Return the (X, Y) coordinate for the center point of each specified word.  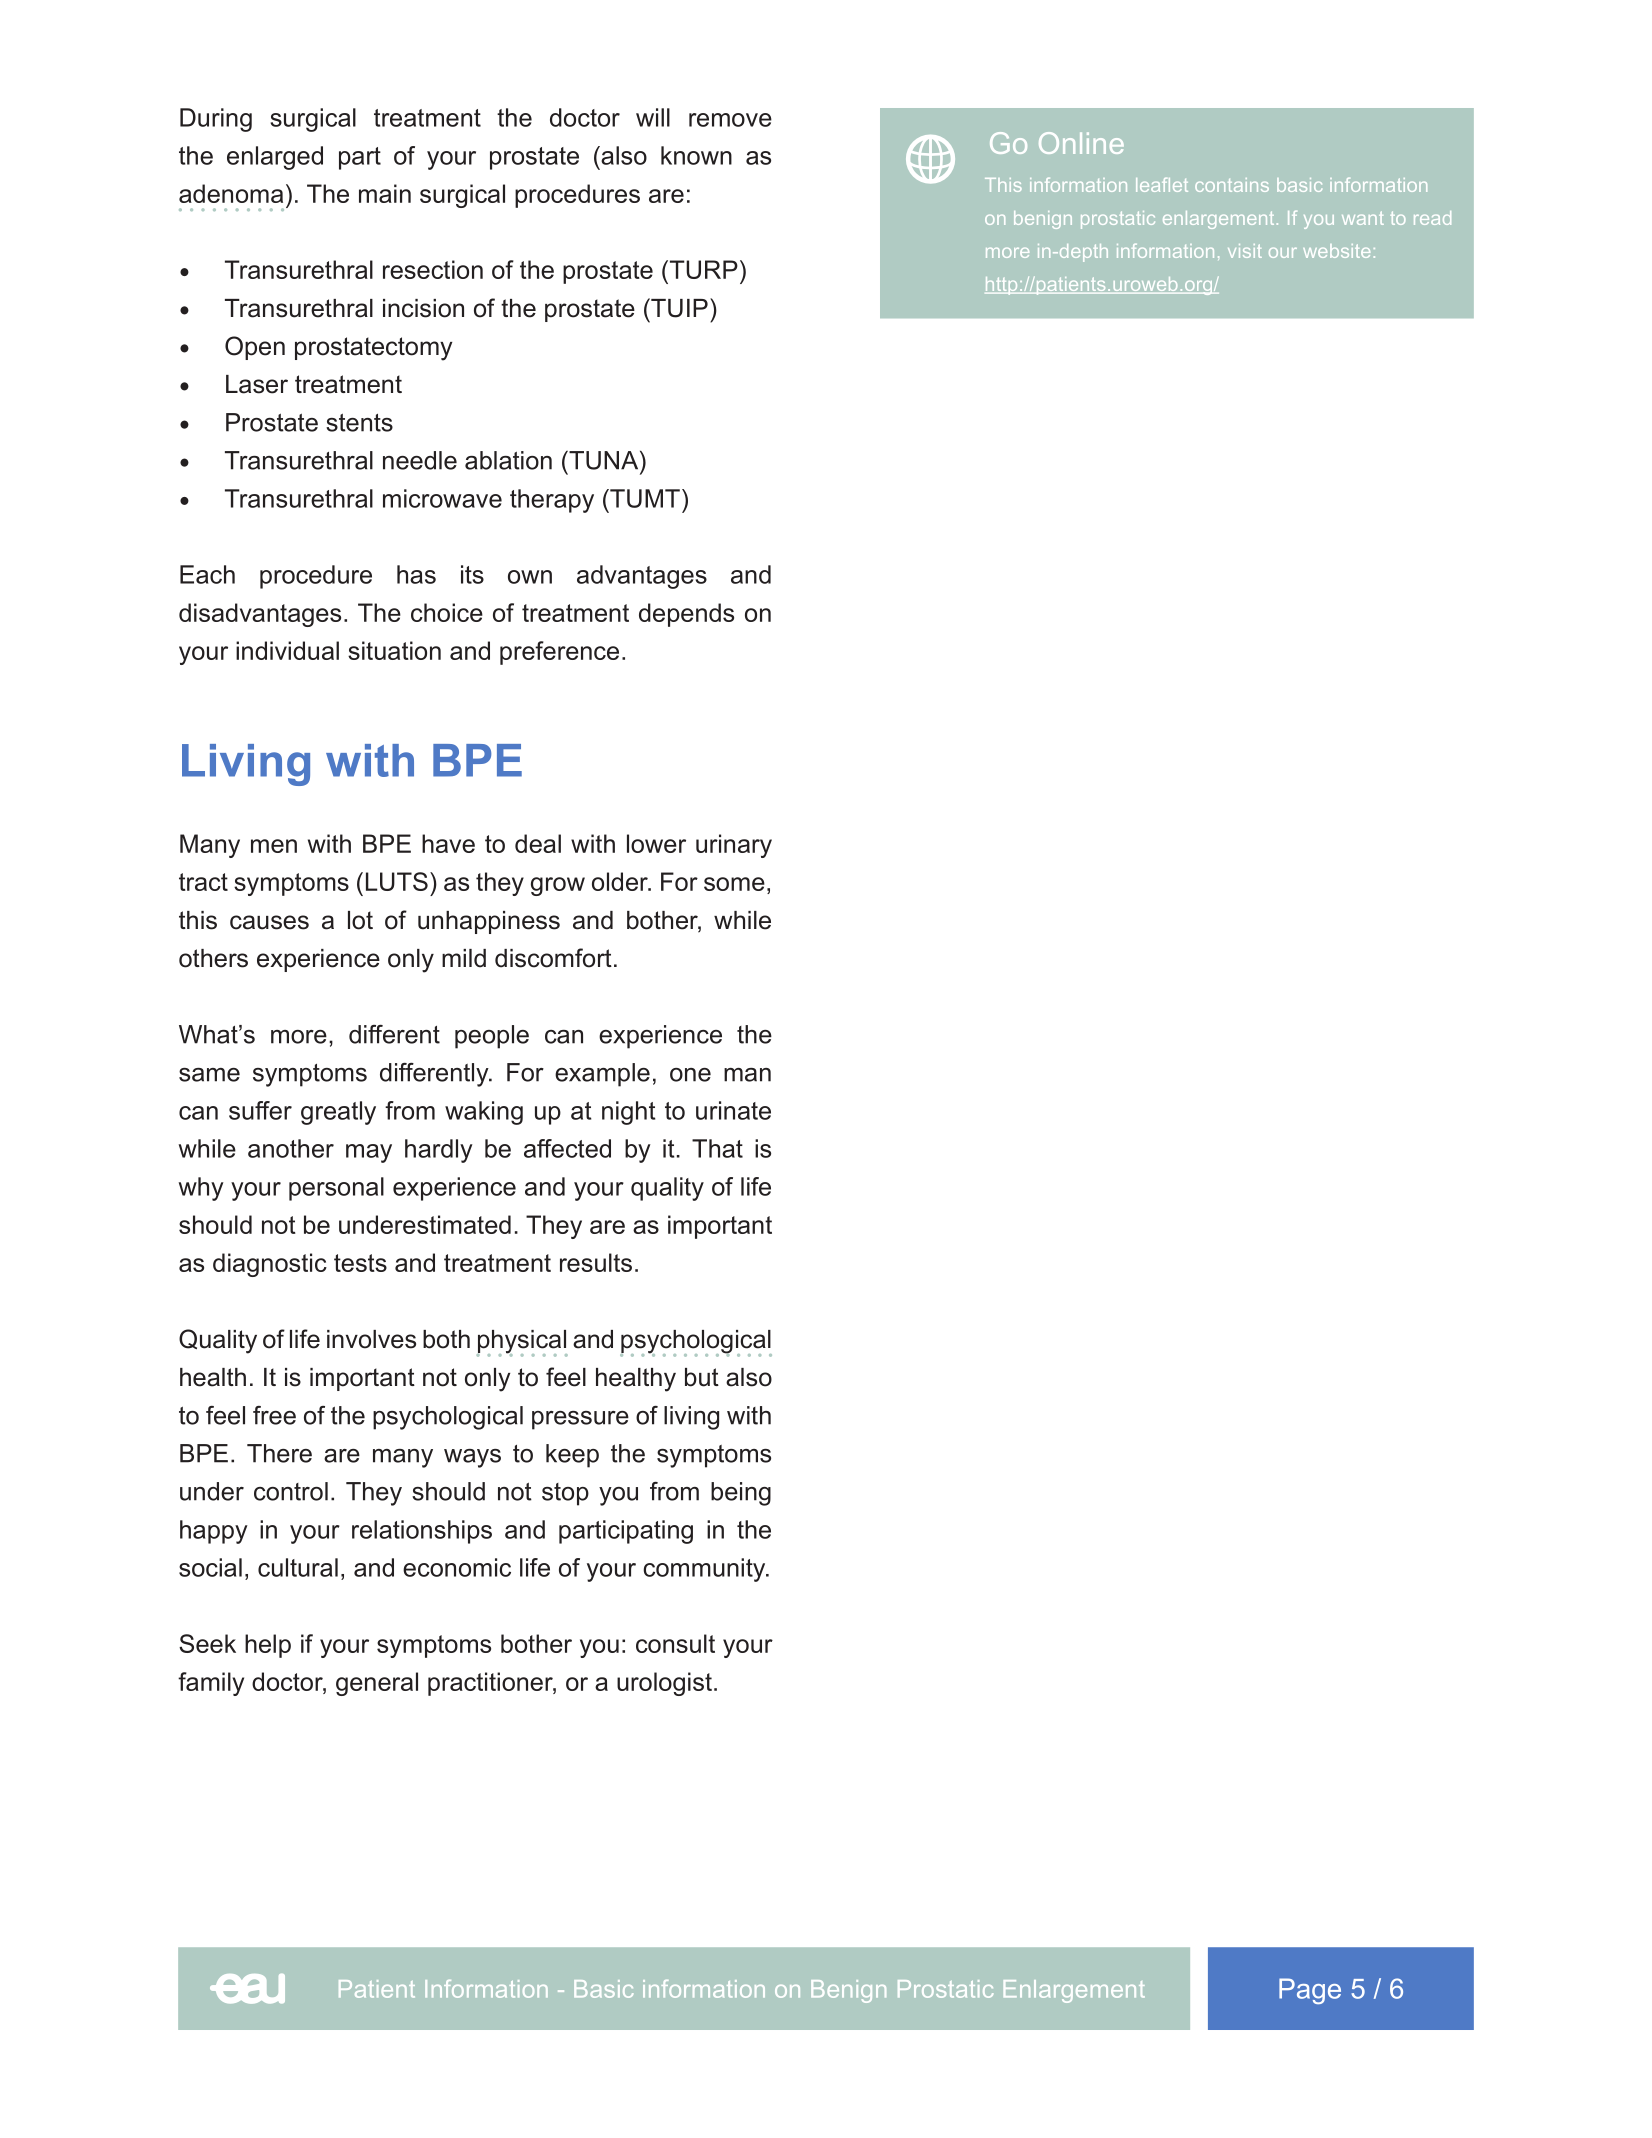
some (734, 884)
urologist (664, 1684)
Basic (603, 1989)
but (702, 1377)
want (1363, 218)
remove (730, 120)
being (741, 1494)
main (385, 193)
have (448, 843)
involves (371, 1339)
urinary (734, 846)
